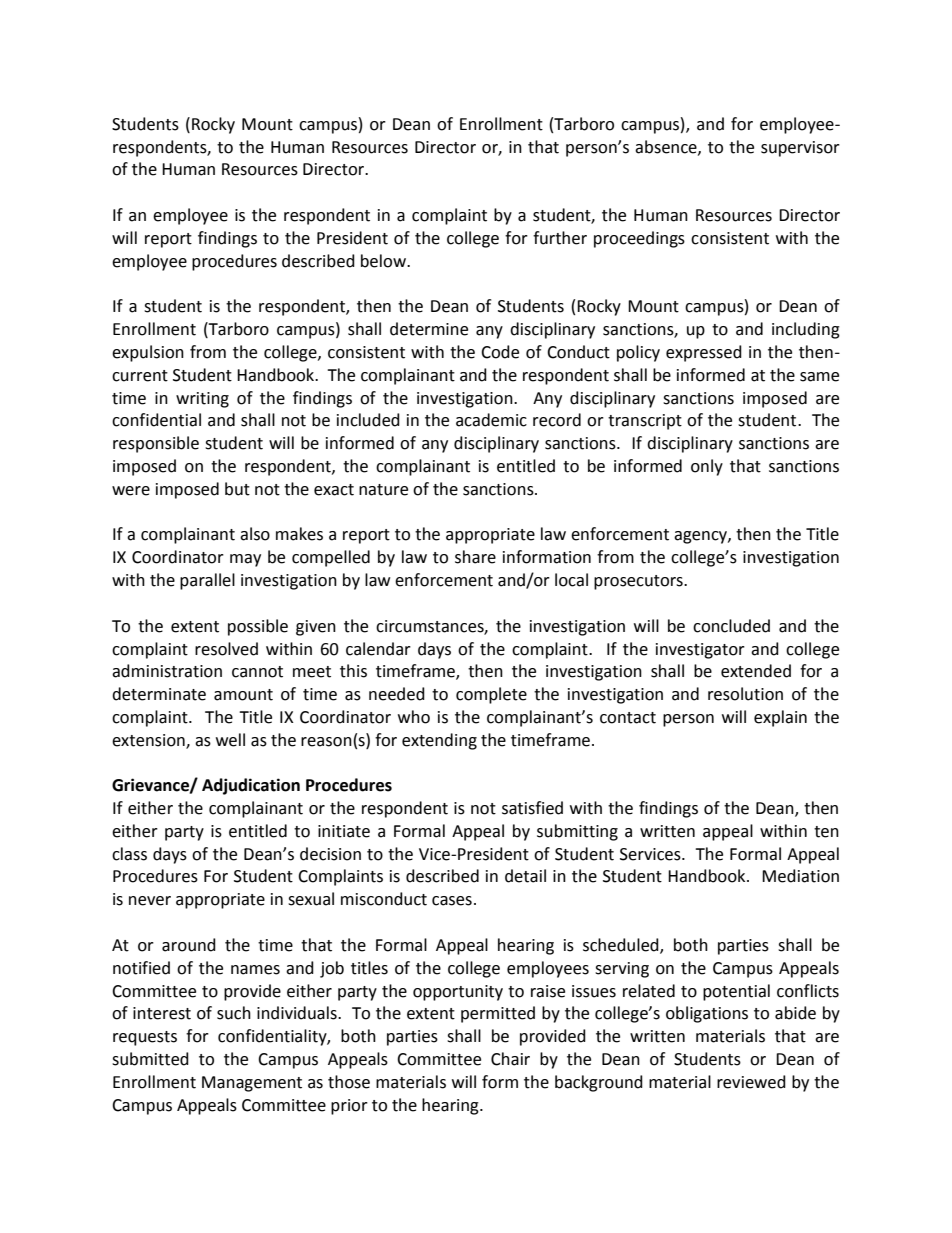  What do you see at coordinates (800, 149) in the page?
I see `supervisor` at bounding box center [800, 149].
